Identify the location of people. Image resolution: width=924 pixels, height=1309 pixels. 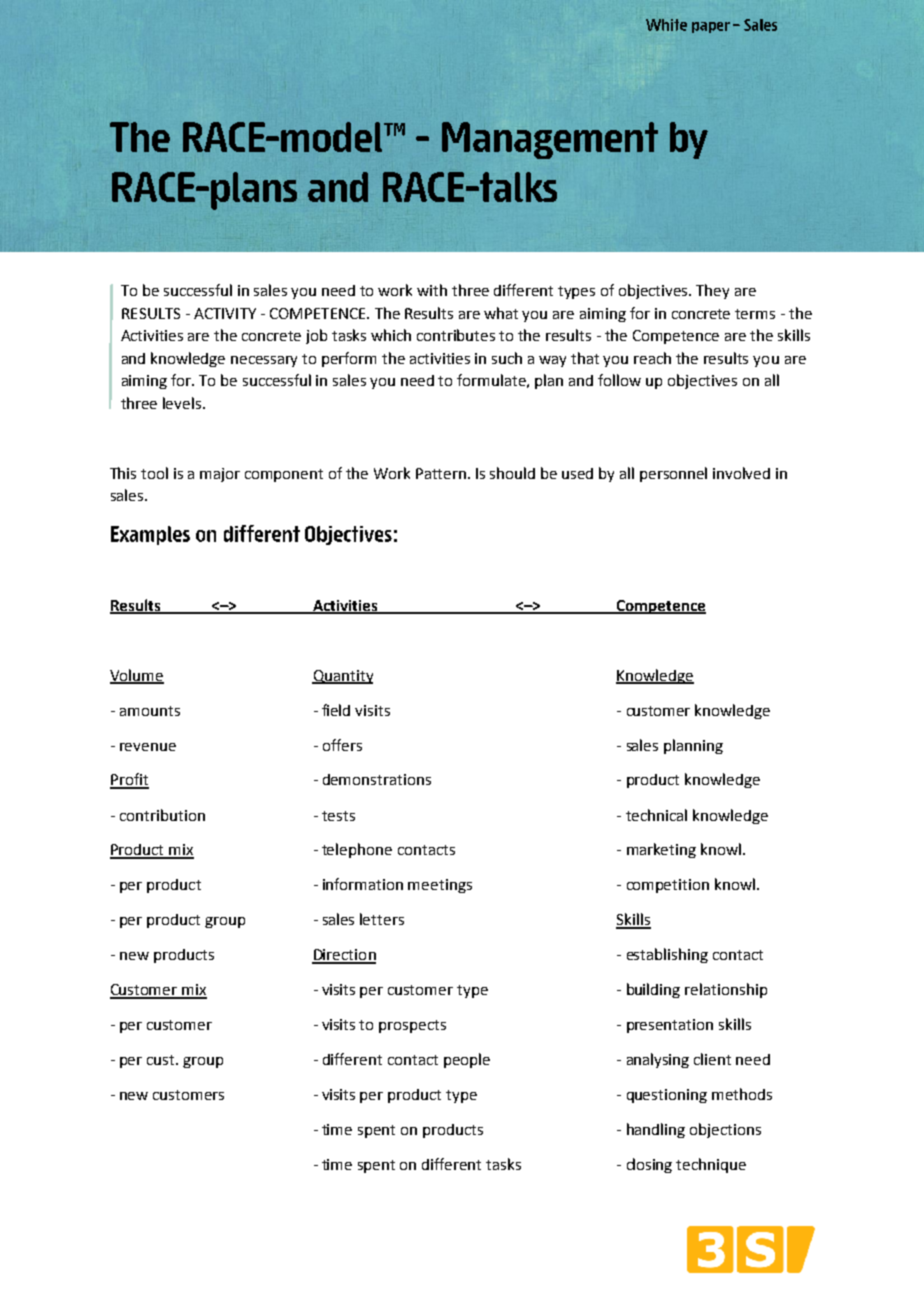
(467, 1060).
